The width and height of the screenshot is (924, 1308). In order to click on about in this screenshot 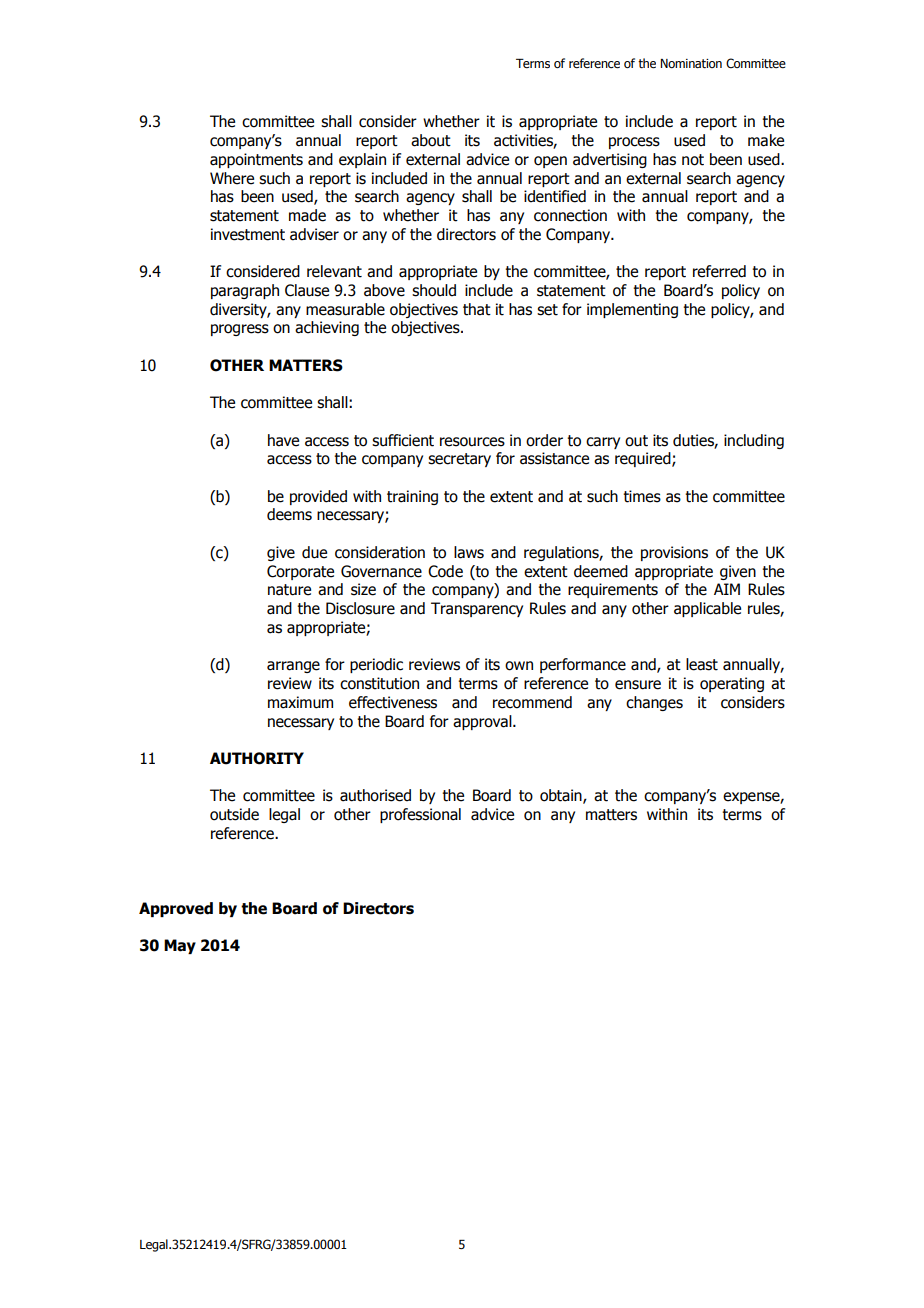, I will do `click(431, 140)`.
